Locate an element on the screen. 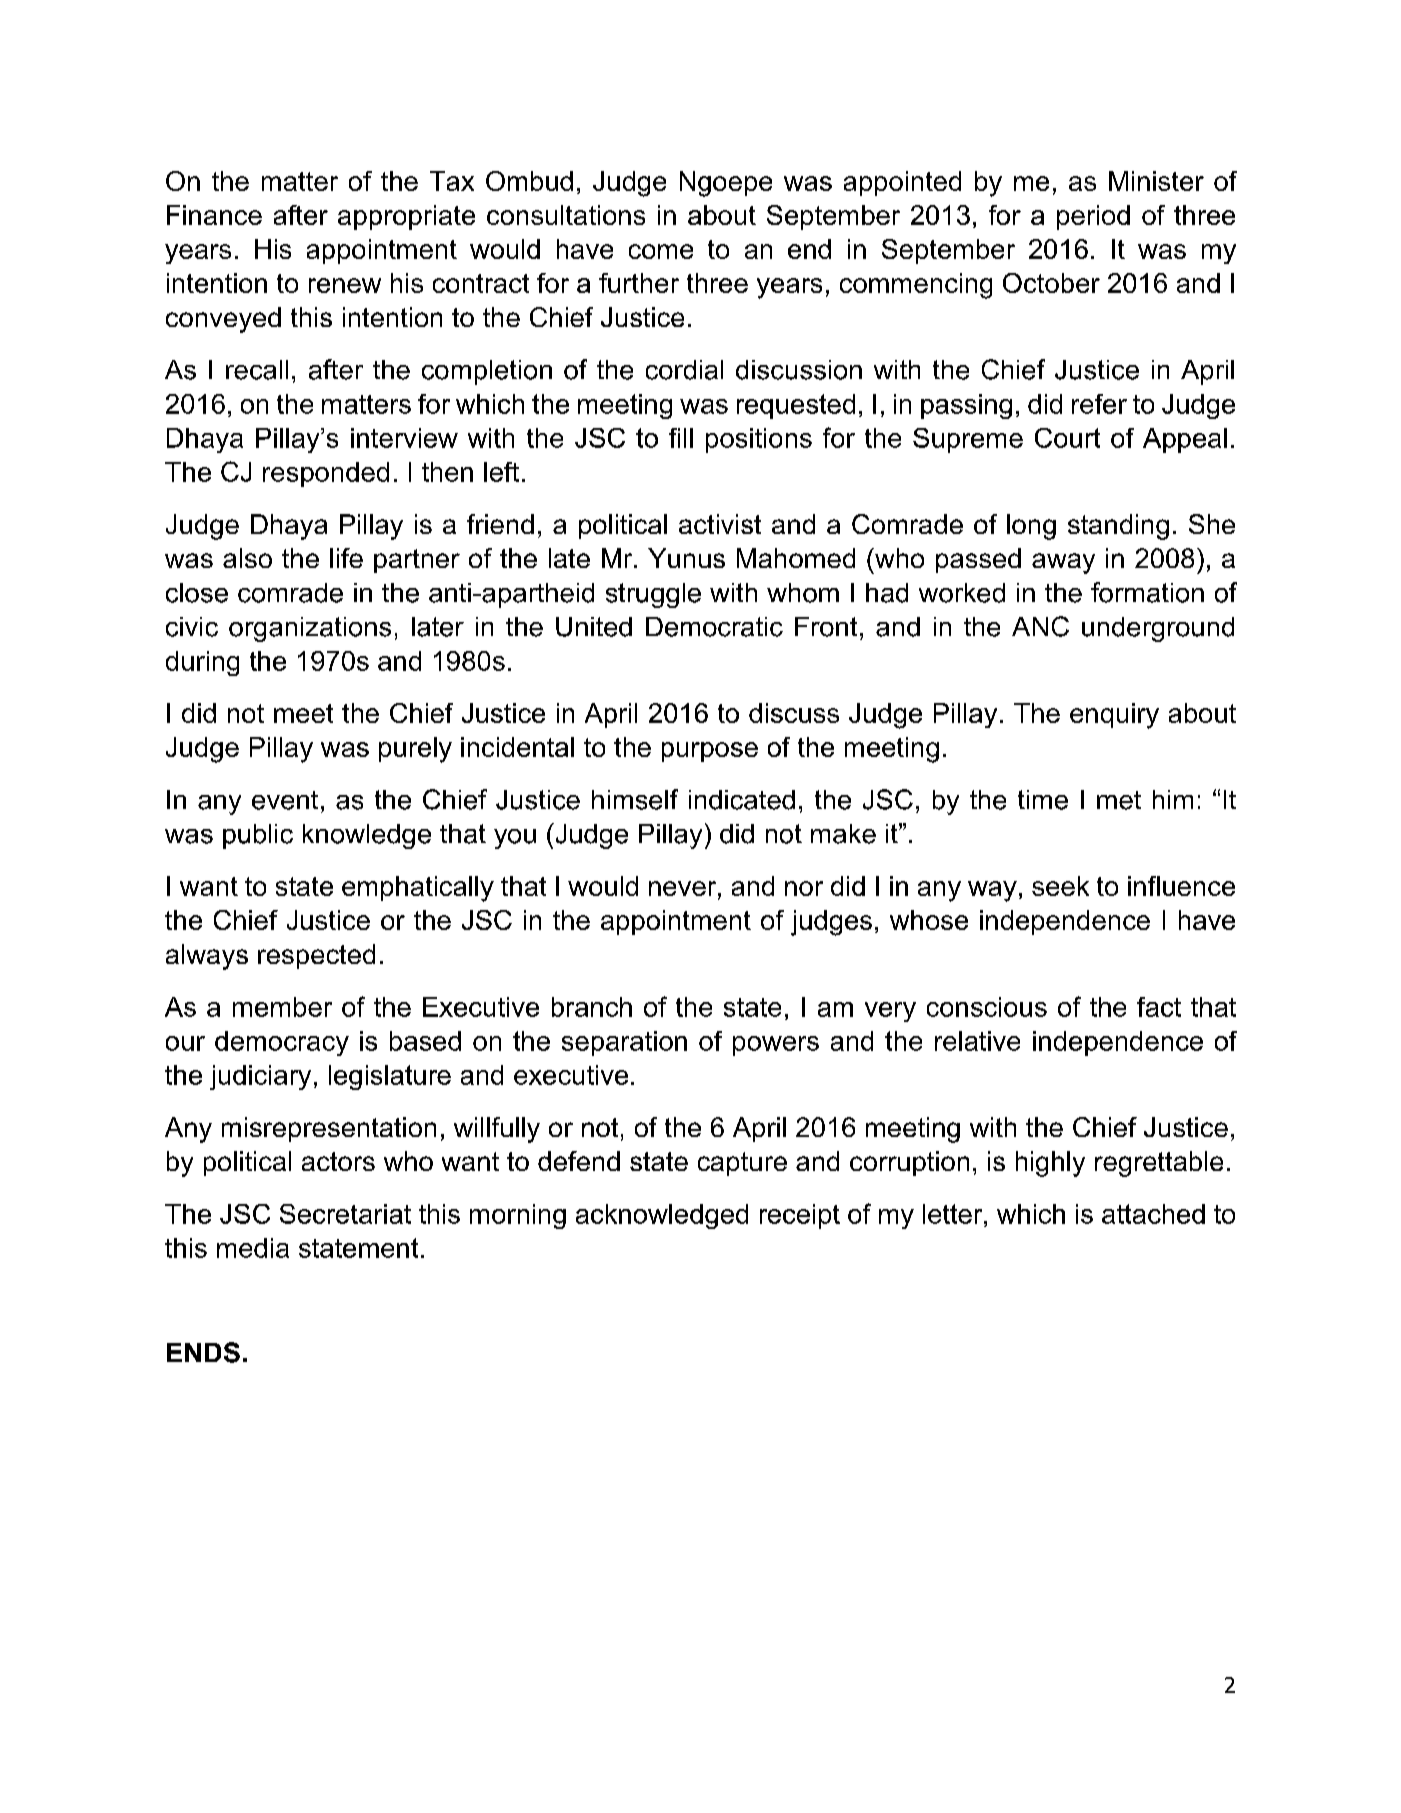  seek is located at coordinates (1060, 886).
